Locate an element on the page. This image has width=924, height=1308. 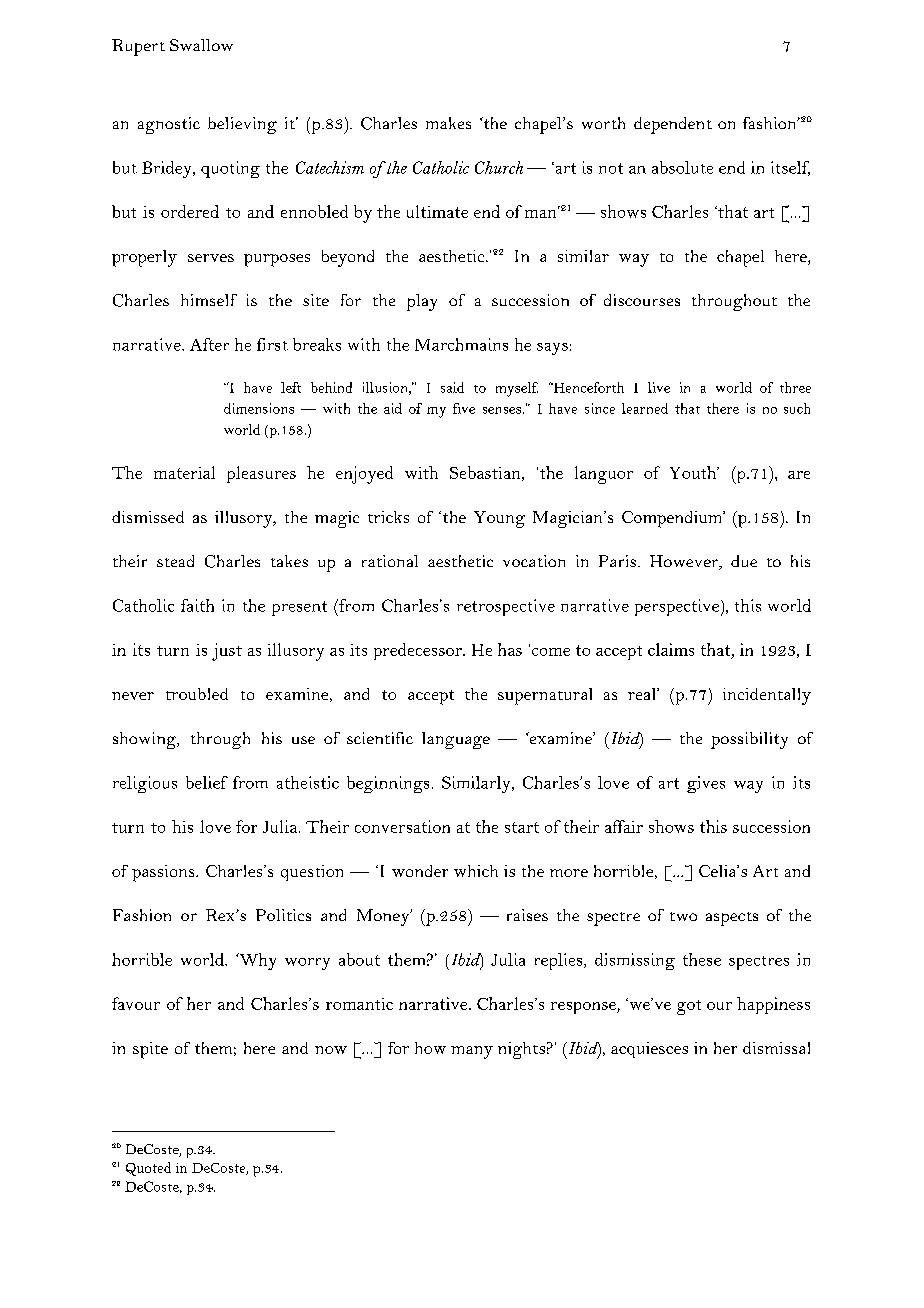
faith is located at coordinates (197, 605).
